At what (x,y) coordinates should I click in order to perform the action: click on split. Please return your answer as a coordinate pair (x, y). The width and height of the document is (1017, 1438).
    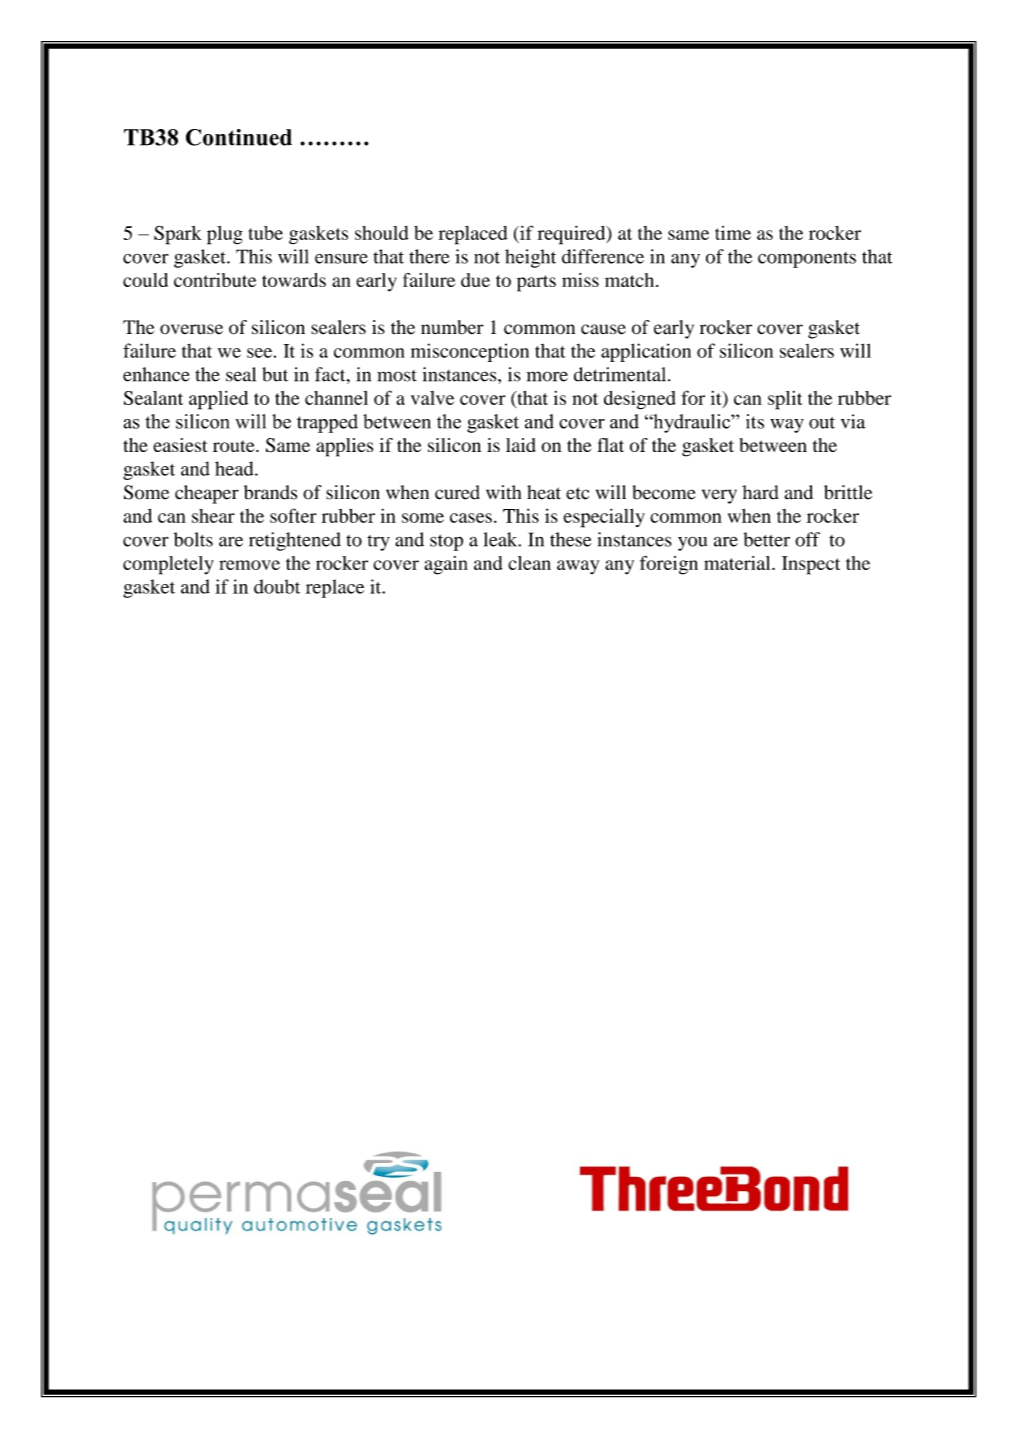
    Looking at the image, I should click on (785, 400).
